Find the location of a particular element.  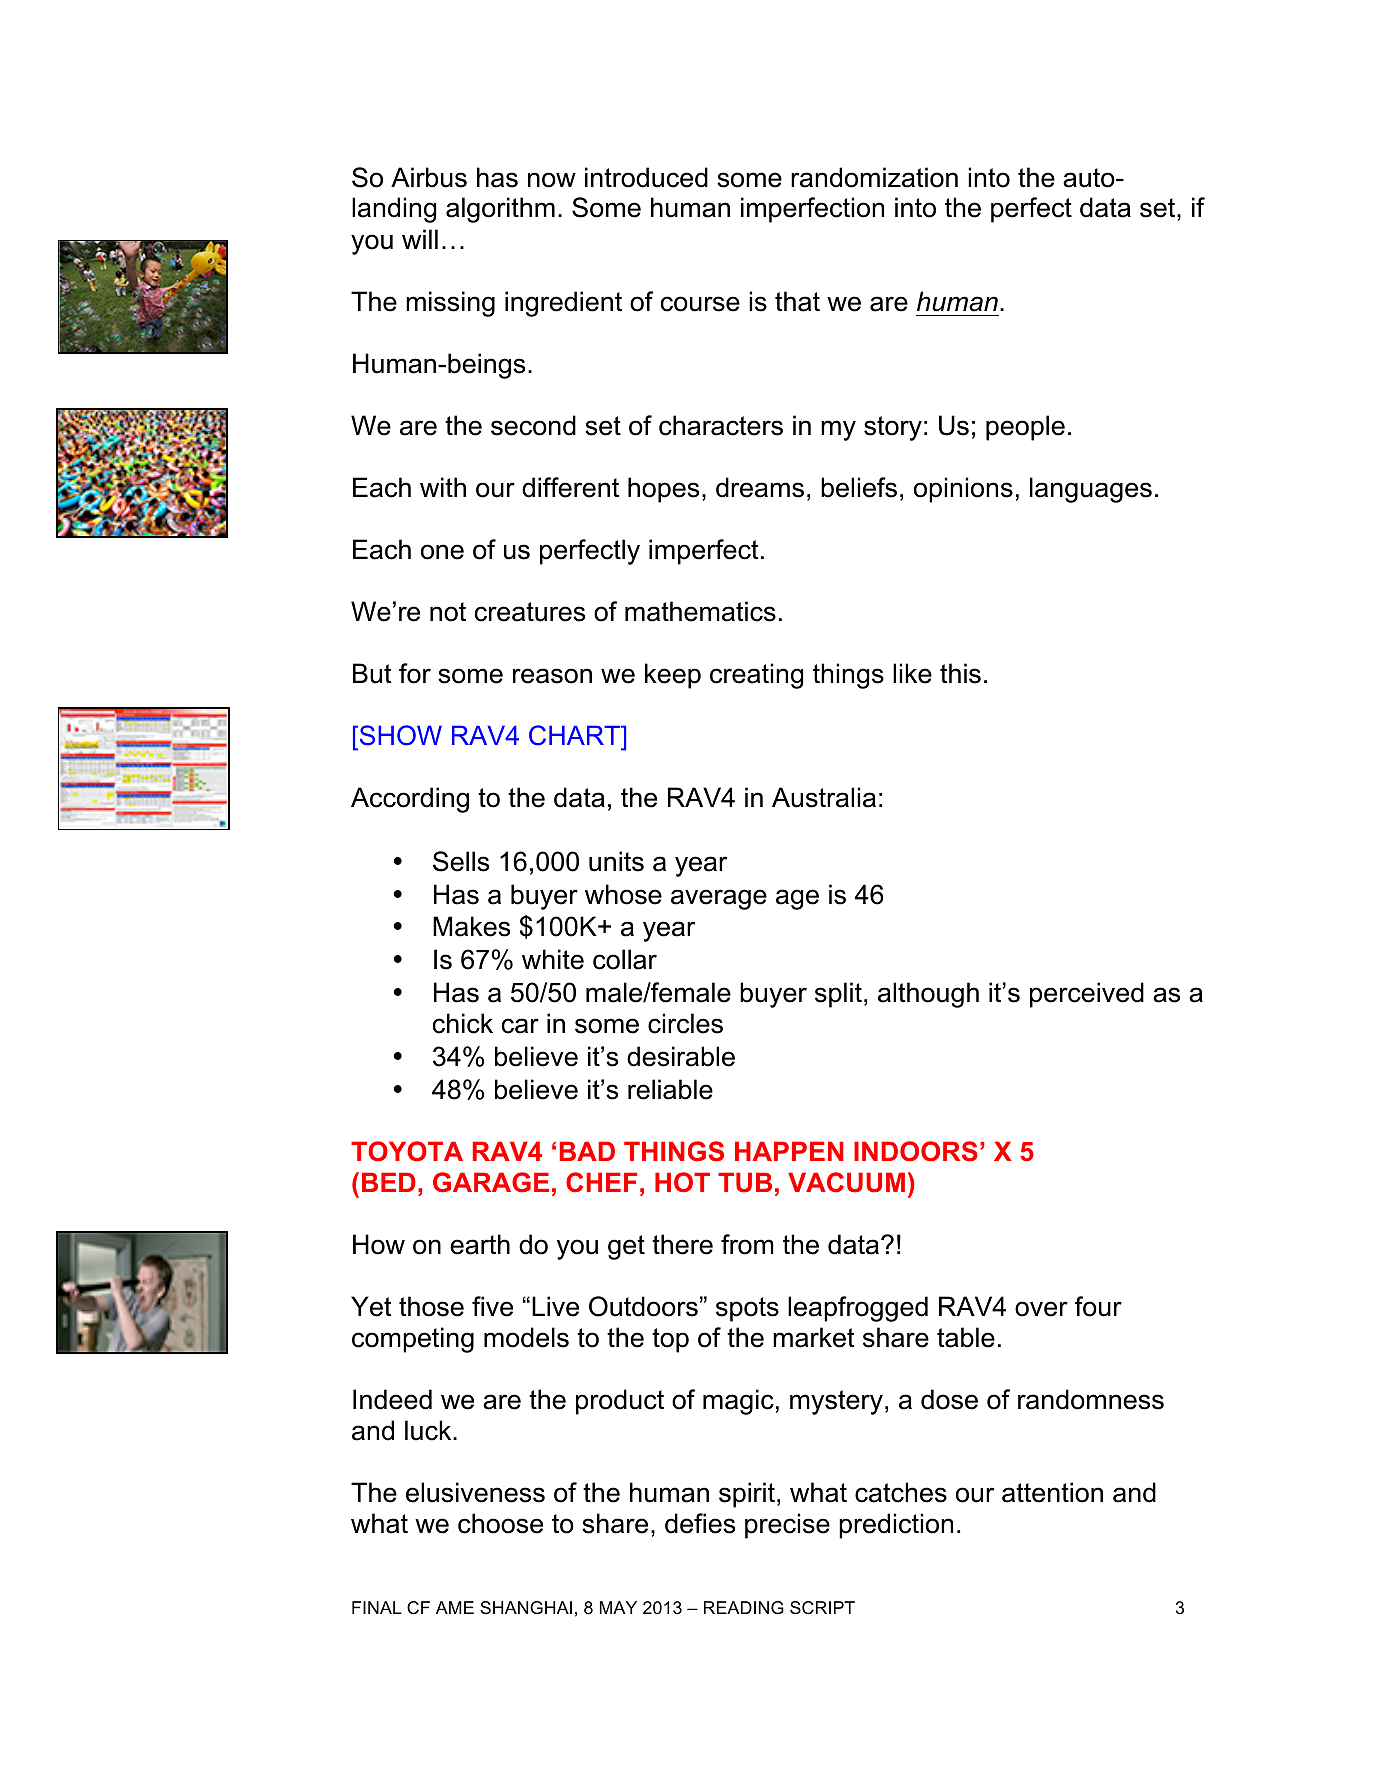

AME is located at coordinates (455, 1607).
